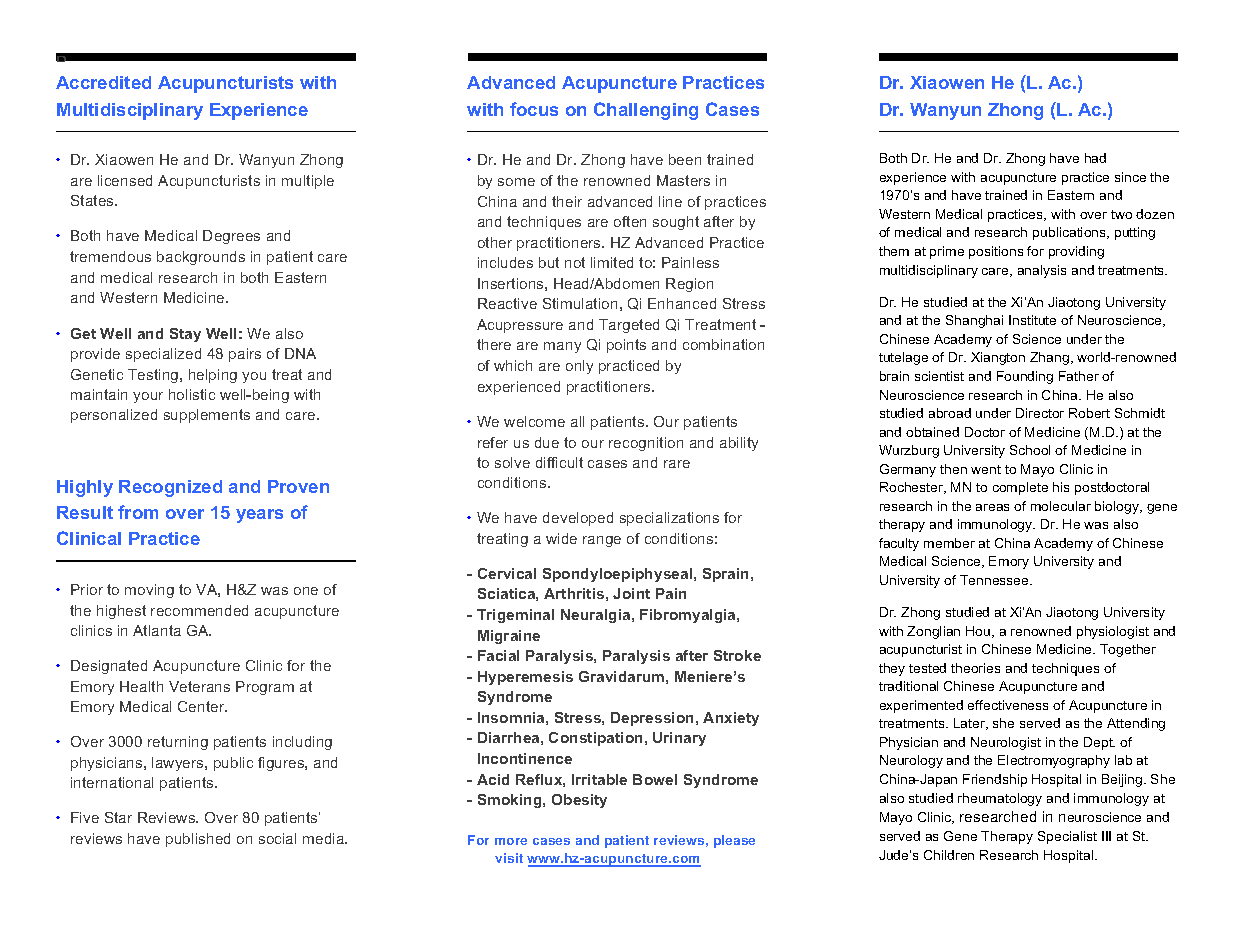 This screenshot has width=1233, height=952. Describe the element at coordinates (1095, 158) in the screenshot. I see `had` at that location.
